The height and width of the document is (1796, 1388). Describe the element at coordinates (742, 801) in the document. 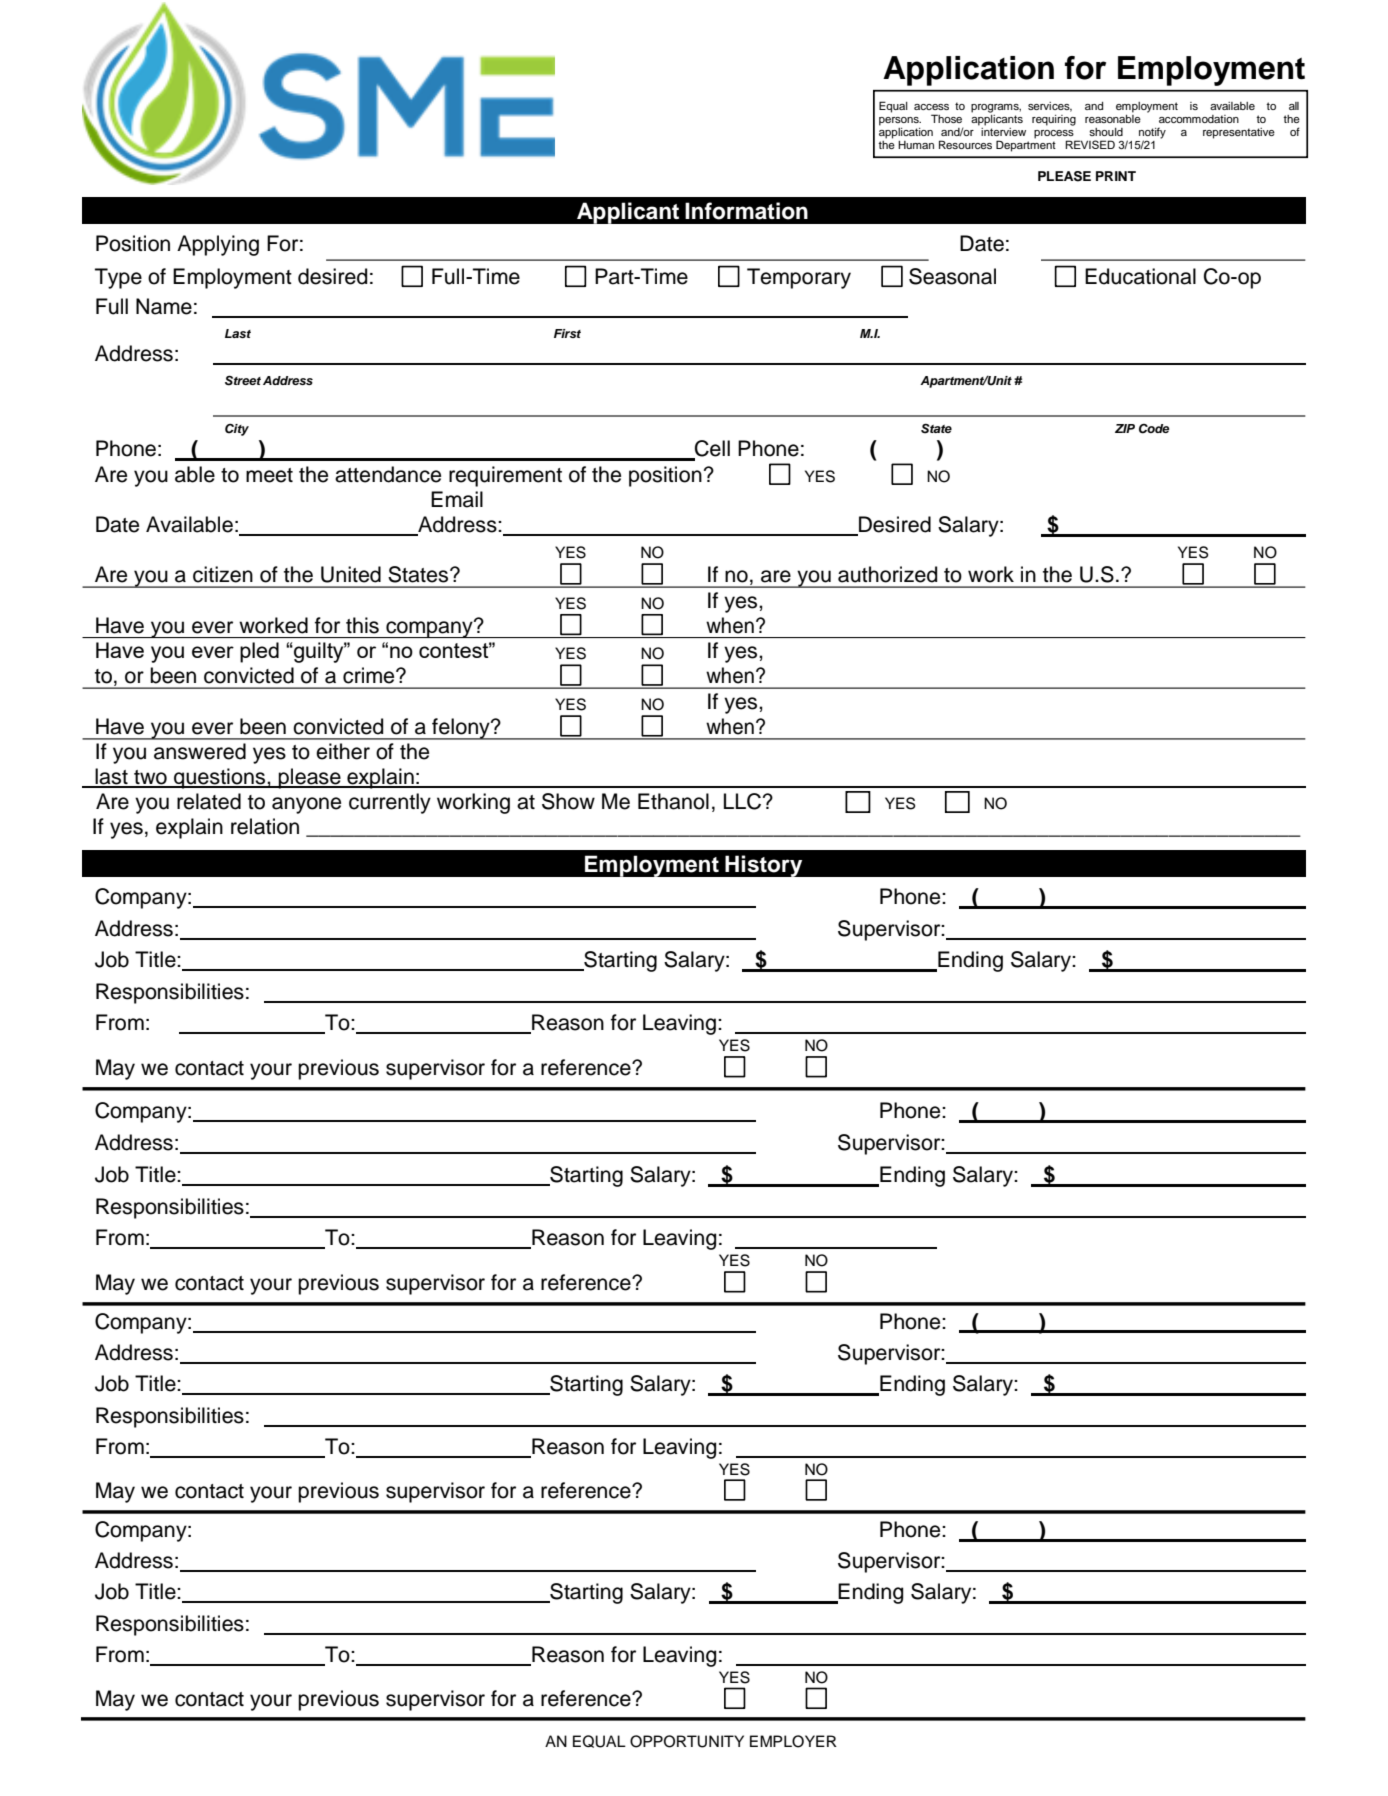

I see `LLC` at that location.
